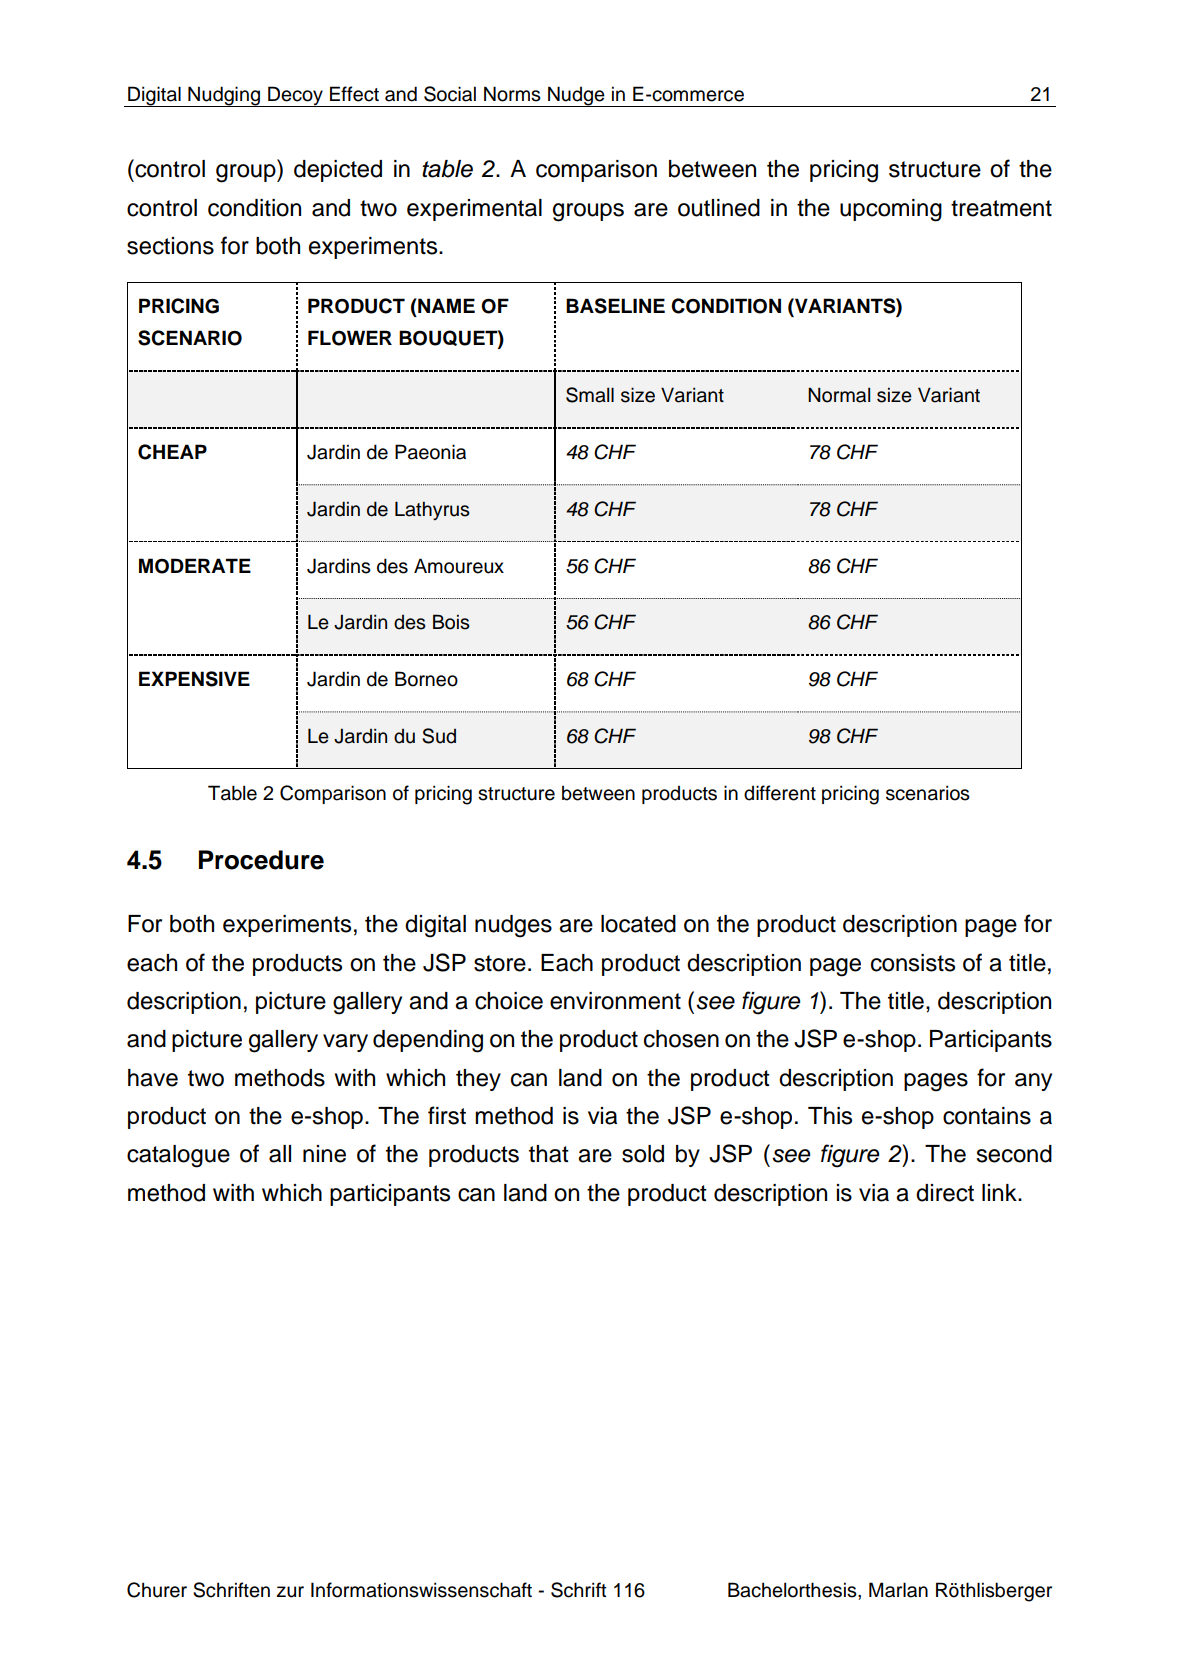 The height and width of the image is (1672, 1182). I want to click on MODERATE, so click(195, 566).
